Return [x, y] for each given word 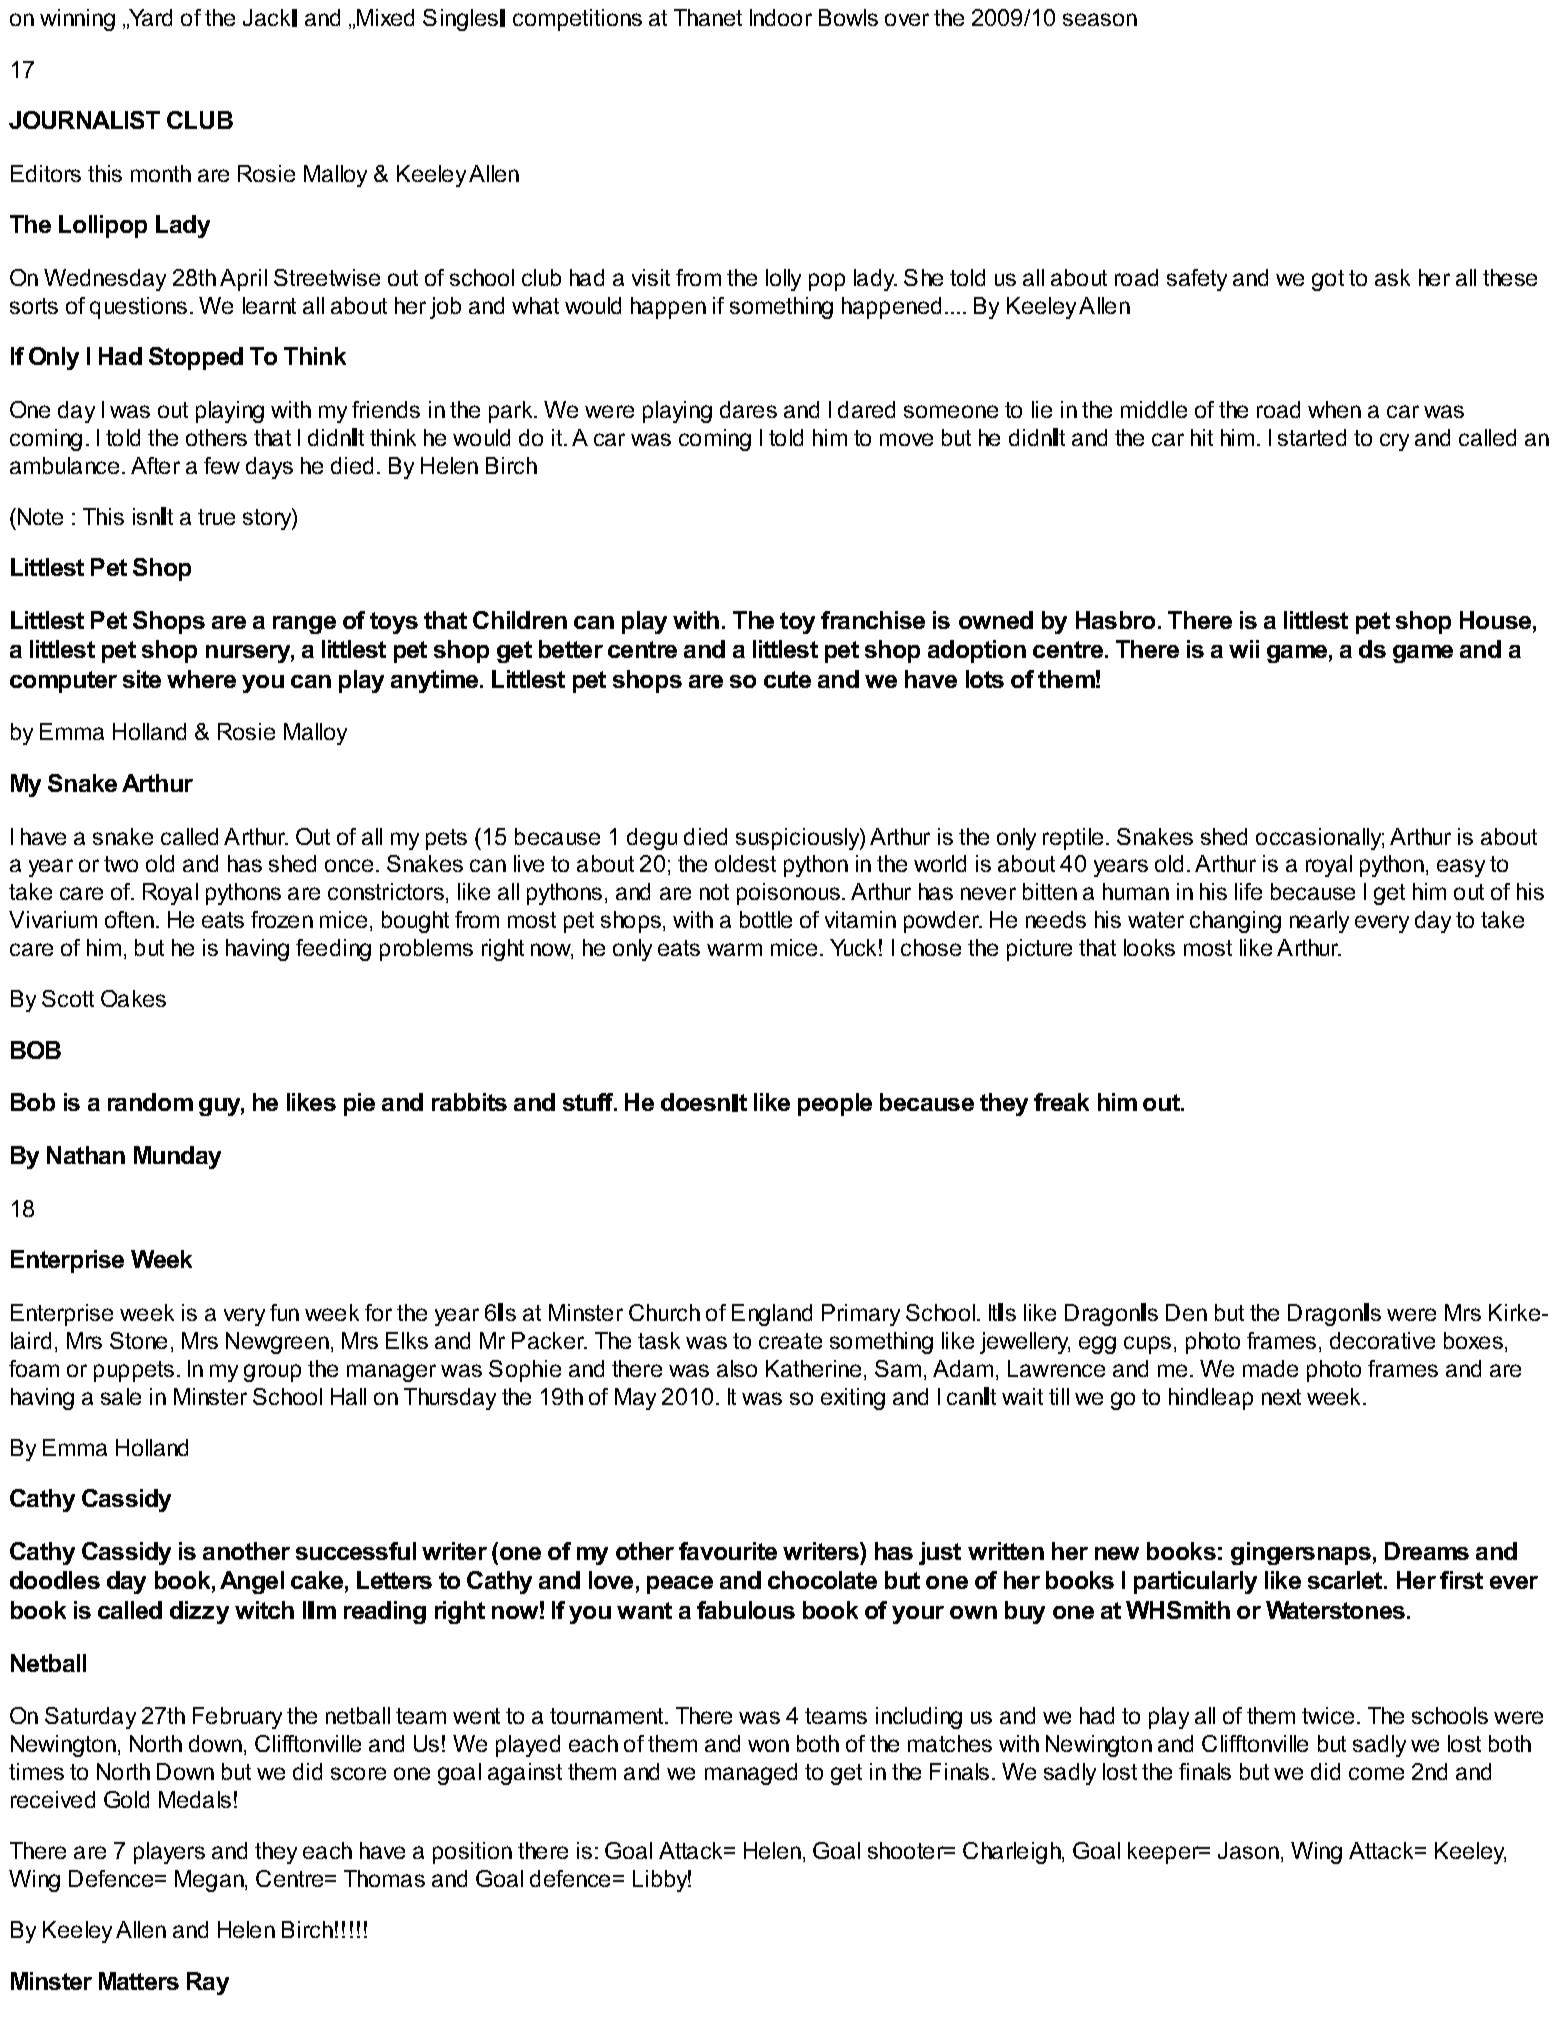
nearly [1319, 922]
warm [734, 949]
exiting [853, 1399]
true [216, 517]
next [1281, 1397]
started [1312, 437]
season [1100, 19]
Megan [210, 1881]
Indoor [781, 17]
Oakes [133, 998]
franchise [873, 620]
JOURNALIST [84, 120]
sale [121, 1396]
